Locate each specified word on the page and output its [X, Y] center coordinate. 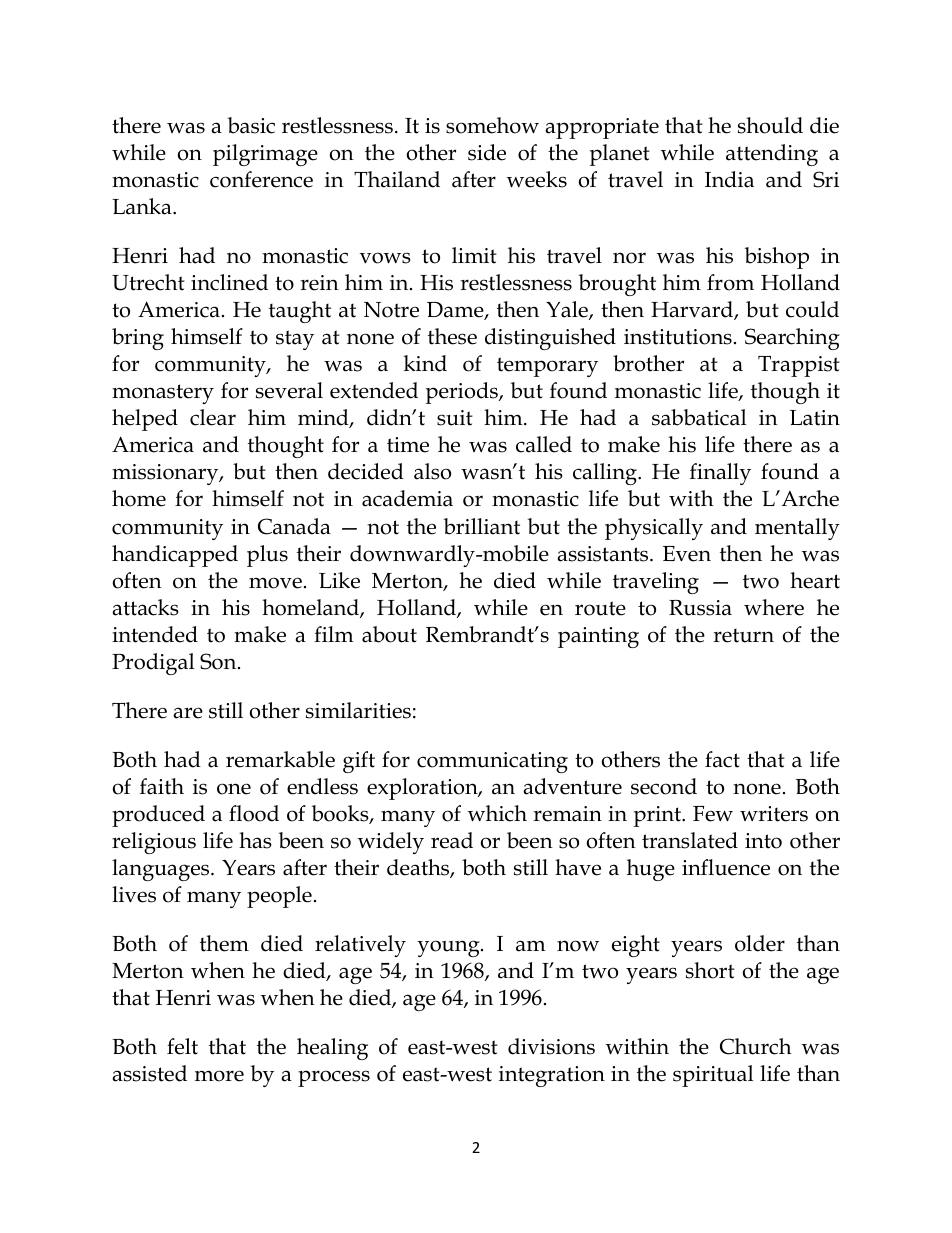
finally [720, 474]
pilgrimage [265, 155]
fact [722, 759]
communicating [492, 762]
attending [772, 155]
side [487, 152]
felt [182, 1046]
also [432, 471]
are [188, 713]
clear [213, 417]
